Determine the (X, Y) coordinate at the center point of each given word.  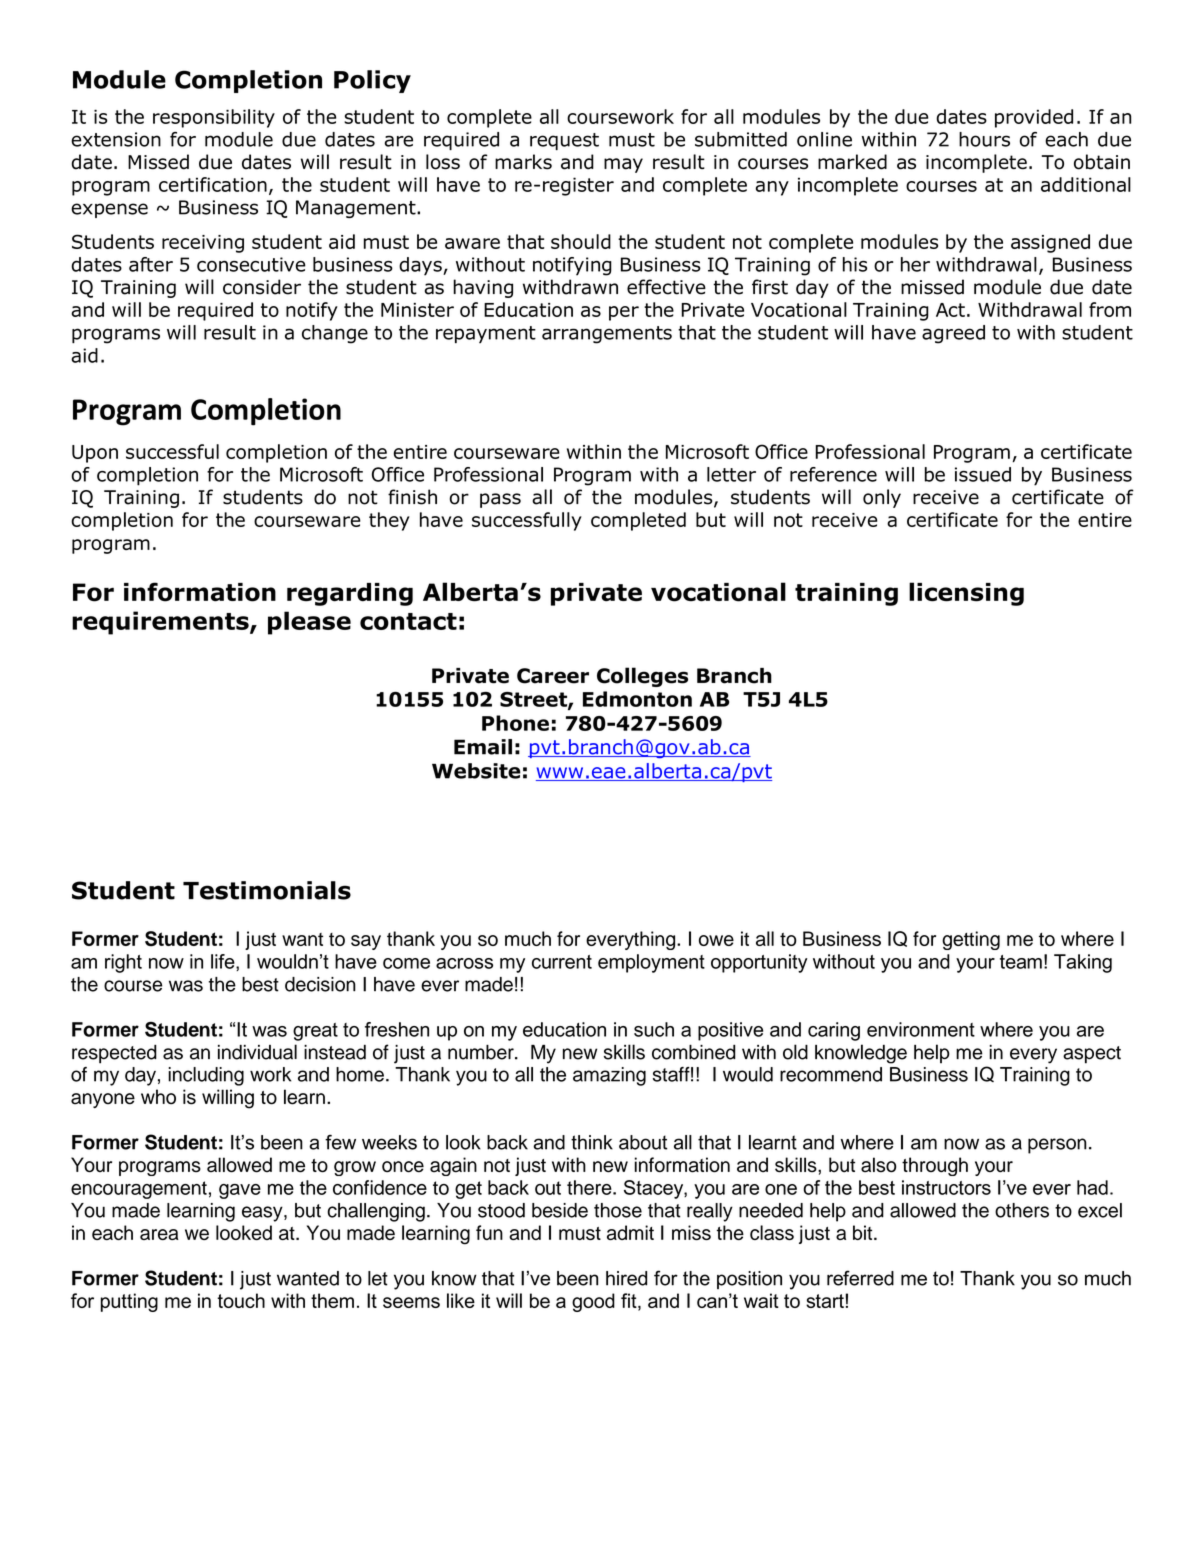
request (564, 141)
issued (983, 474)
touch (241, 1300)
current (562, 962)
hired (626, 1278)
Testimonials (267, 890)
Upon (95, 454)
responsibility (214, 118)
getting (971, 940)
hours (984, 139)
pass (500, 500)
